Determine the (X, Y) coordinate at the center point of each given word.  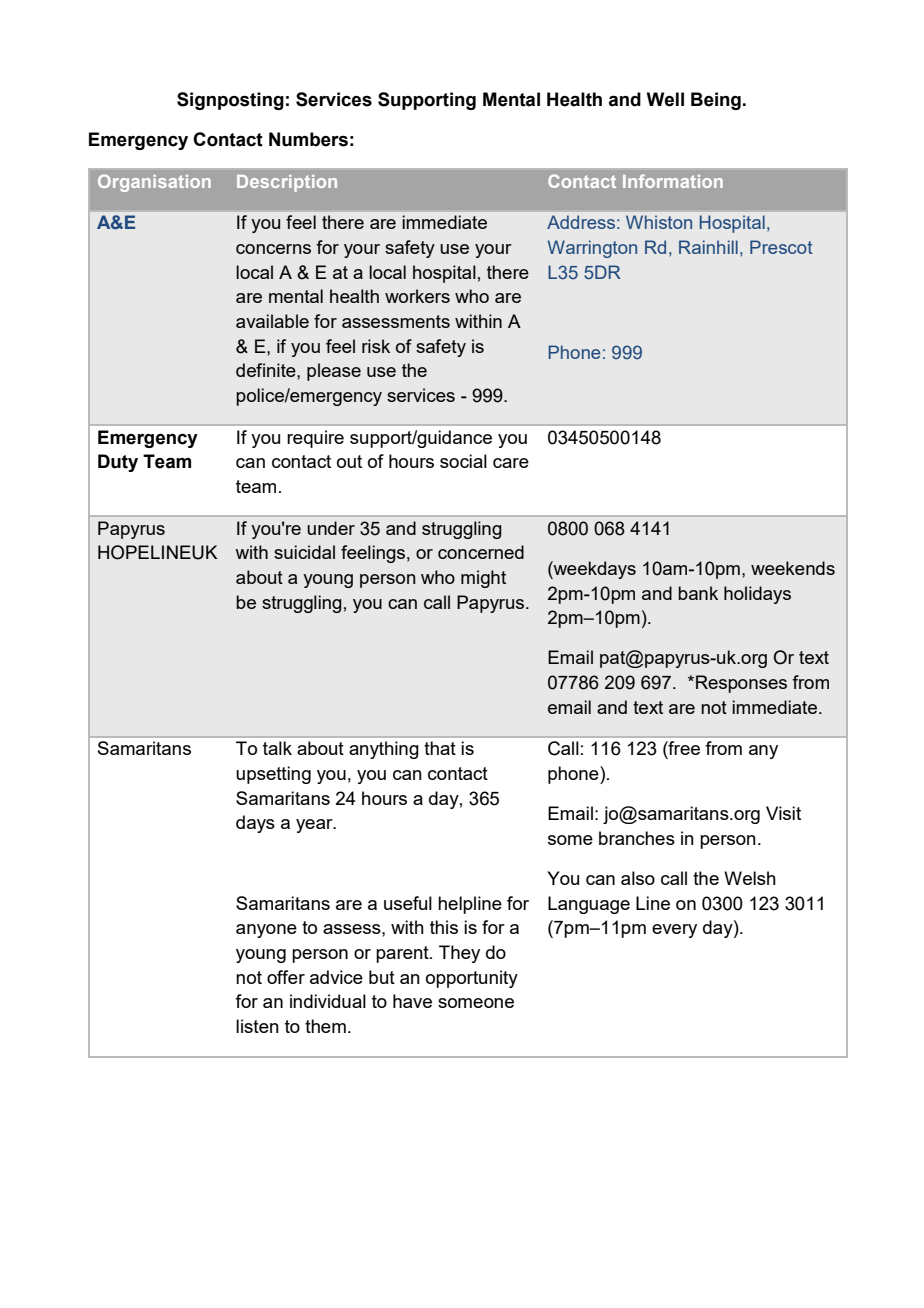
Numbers (308, 139)
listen (257, 1026)
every (674, 931)
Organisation (154, 183)
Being (716, 101)
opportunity (472, 979)
